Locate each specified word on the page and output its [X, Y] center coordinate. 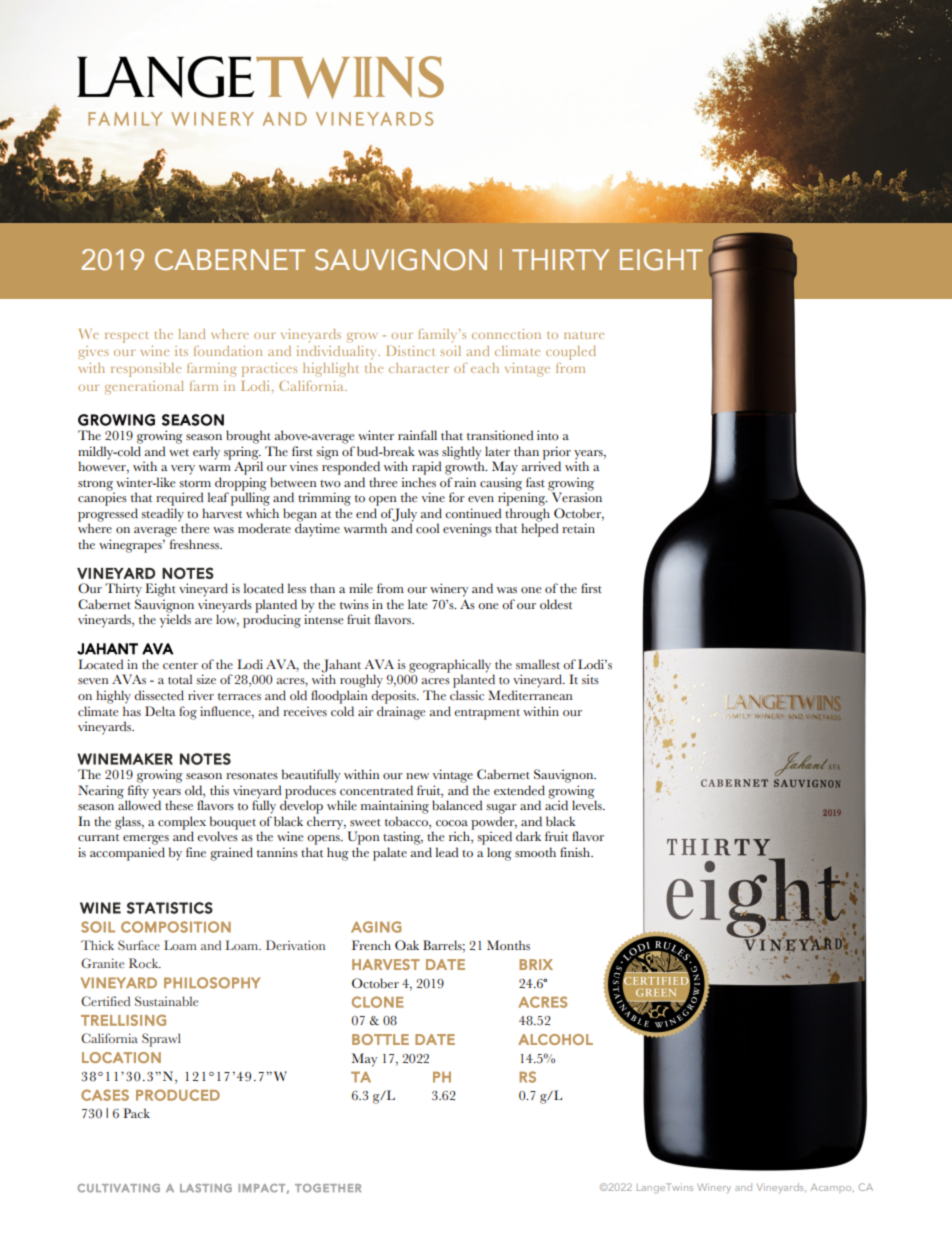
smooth [535, 852]
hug [338, 854]
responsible [146, 370]
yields [175, 621]
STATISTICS [170, 908]
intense [323, 619]
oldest [556, 604]
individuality [338, 353]
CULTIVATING [119, 1188]
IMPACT [262, 1188]
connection [506, 334]
